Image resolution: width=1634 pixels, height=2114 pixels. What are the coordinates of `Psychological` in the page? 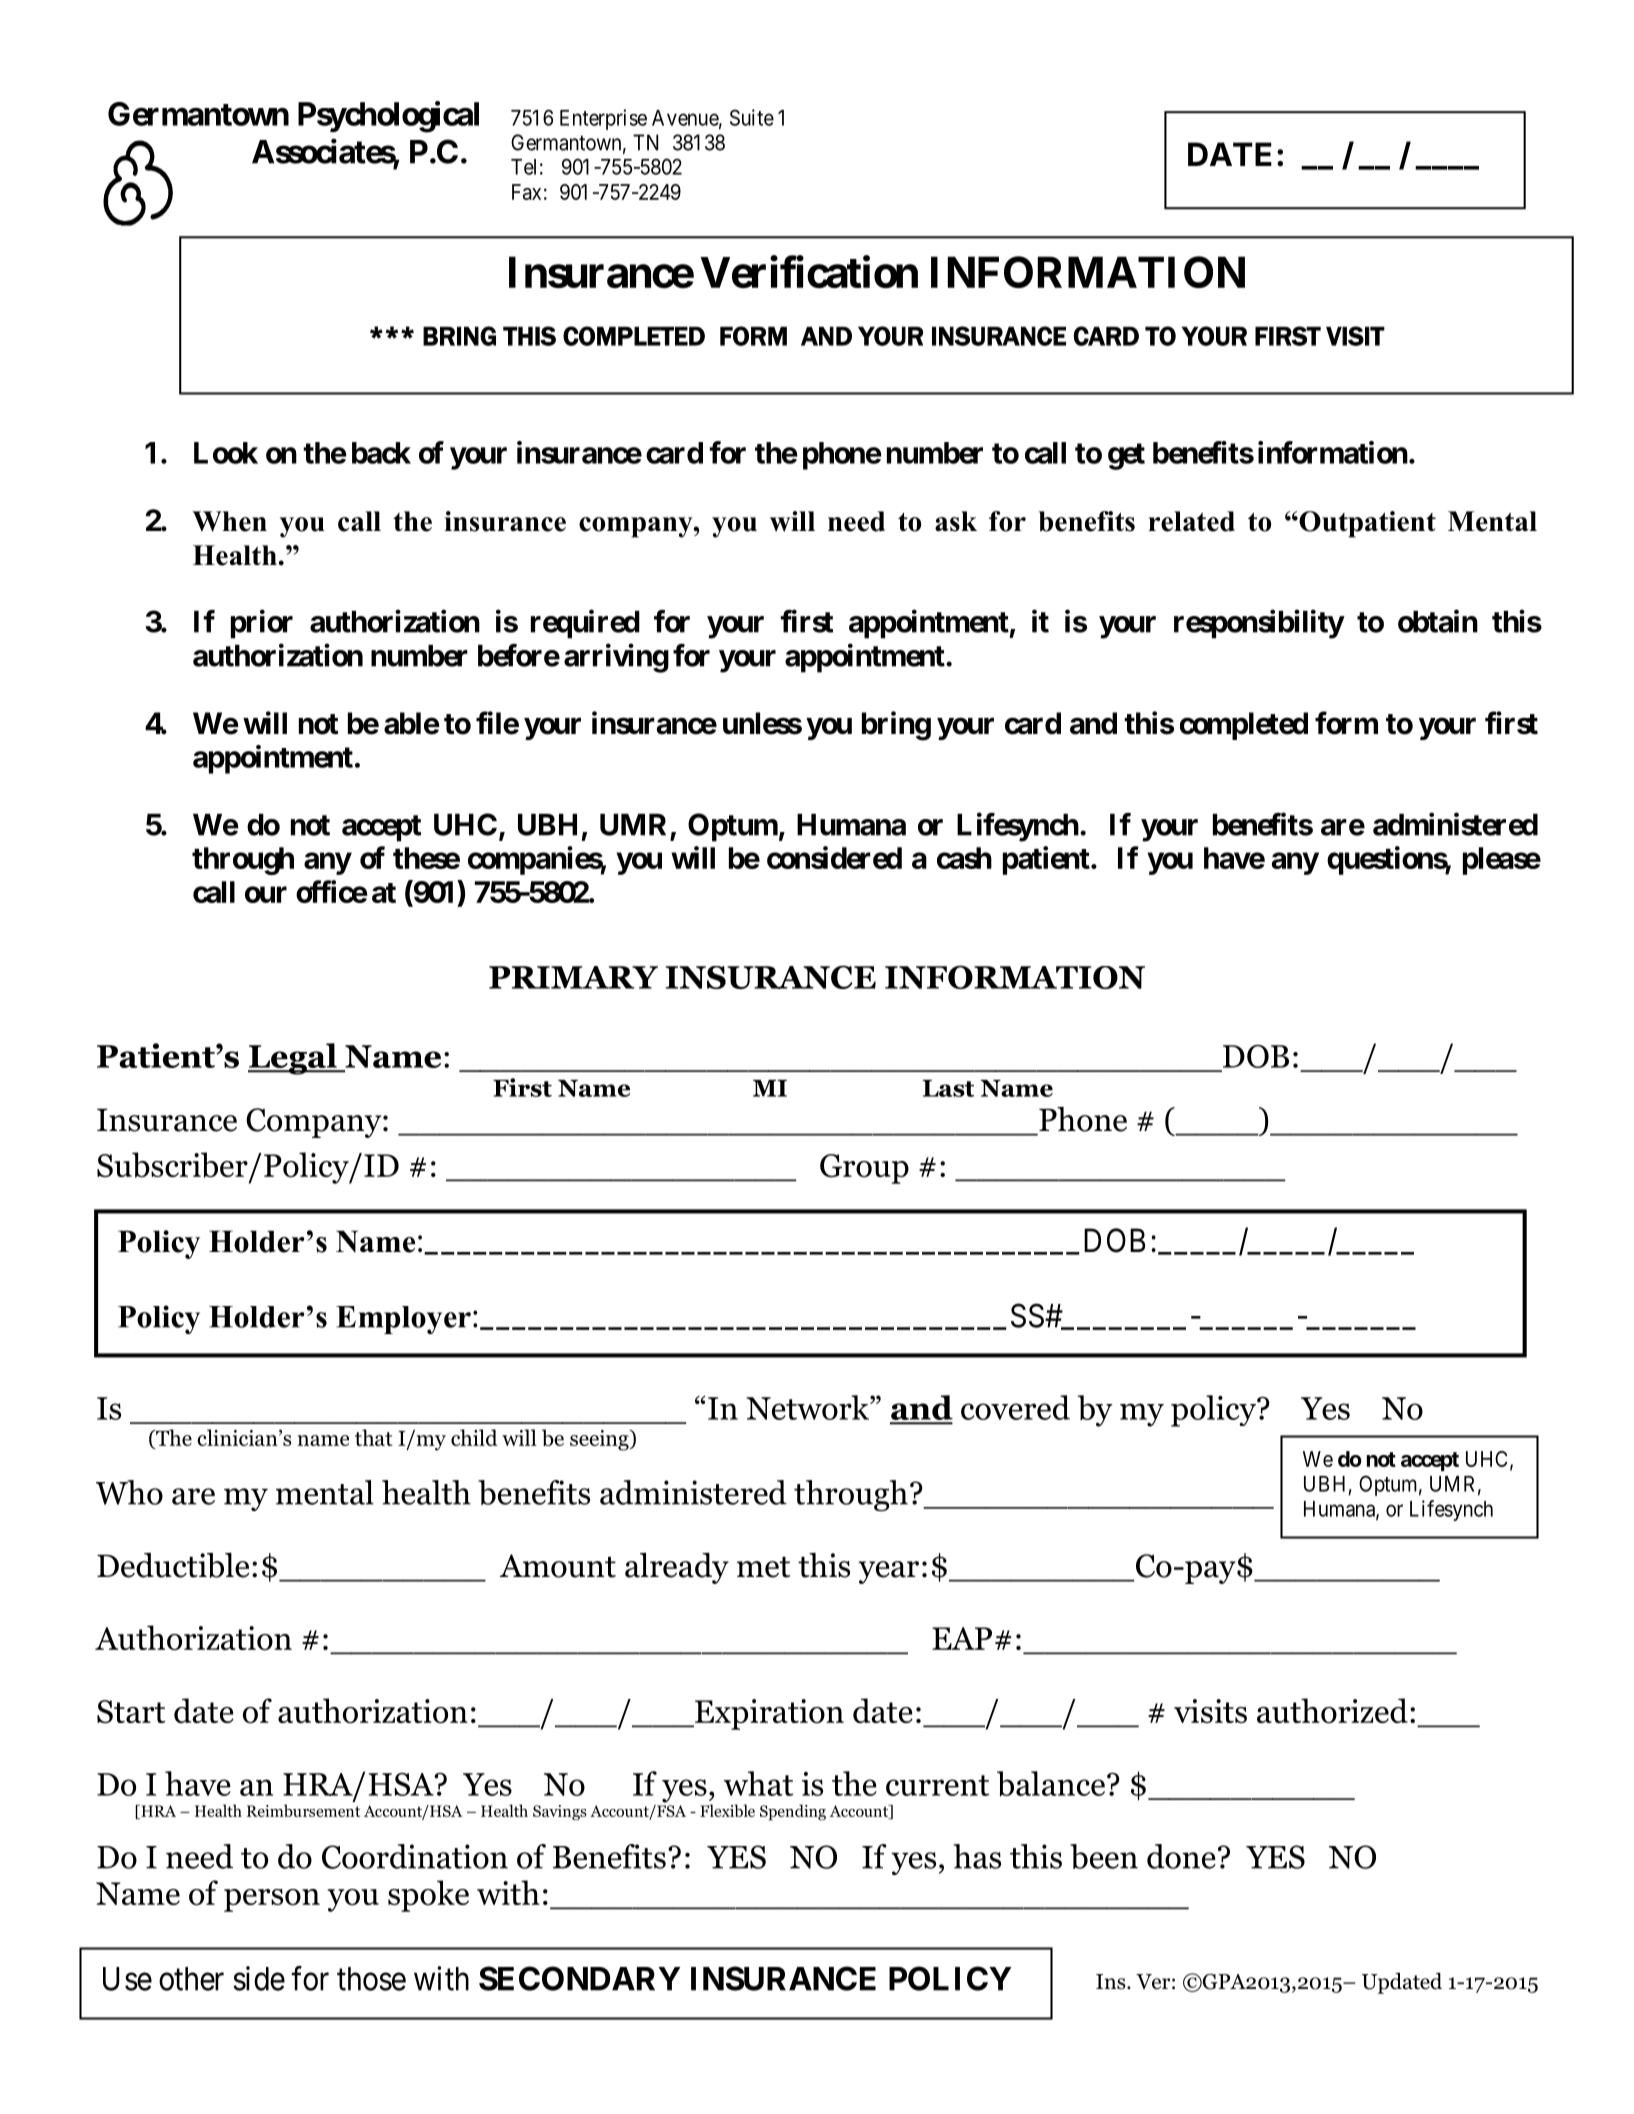 It's located at (388, 117).
